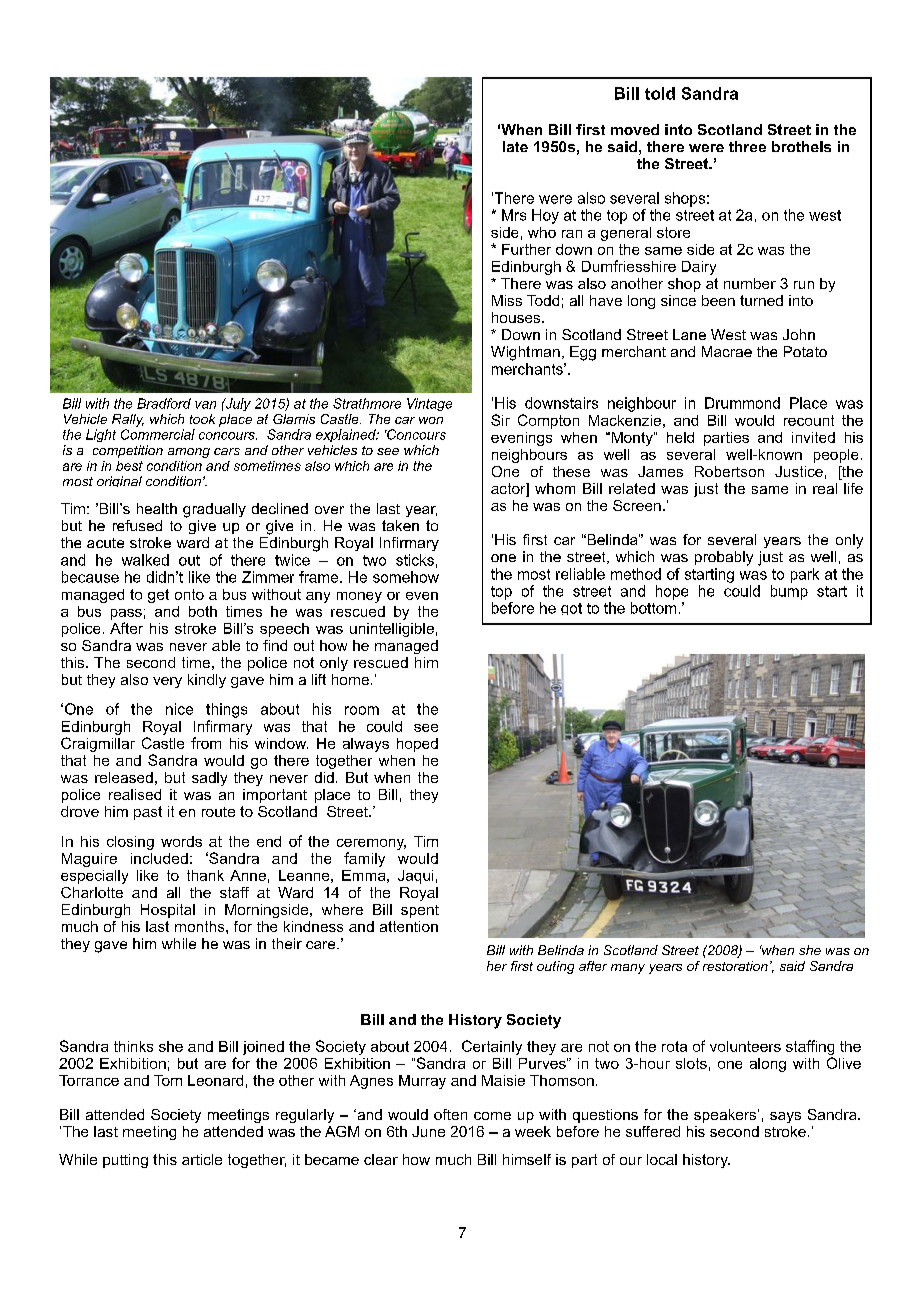 Image resolution: width=924 pixels, height=1308 pixels. Describe the element at coordinates (742, 403) in the screenshot. I see `Drummond` at that location.
